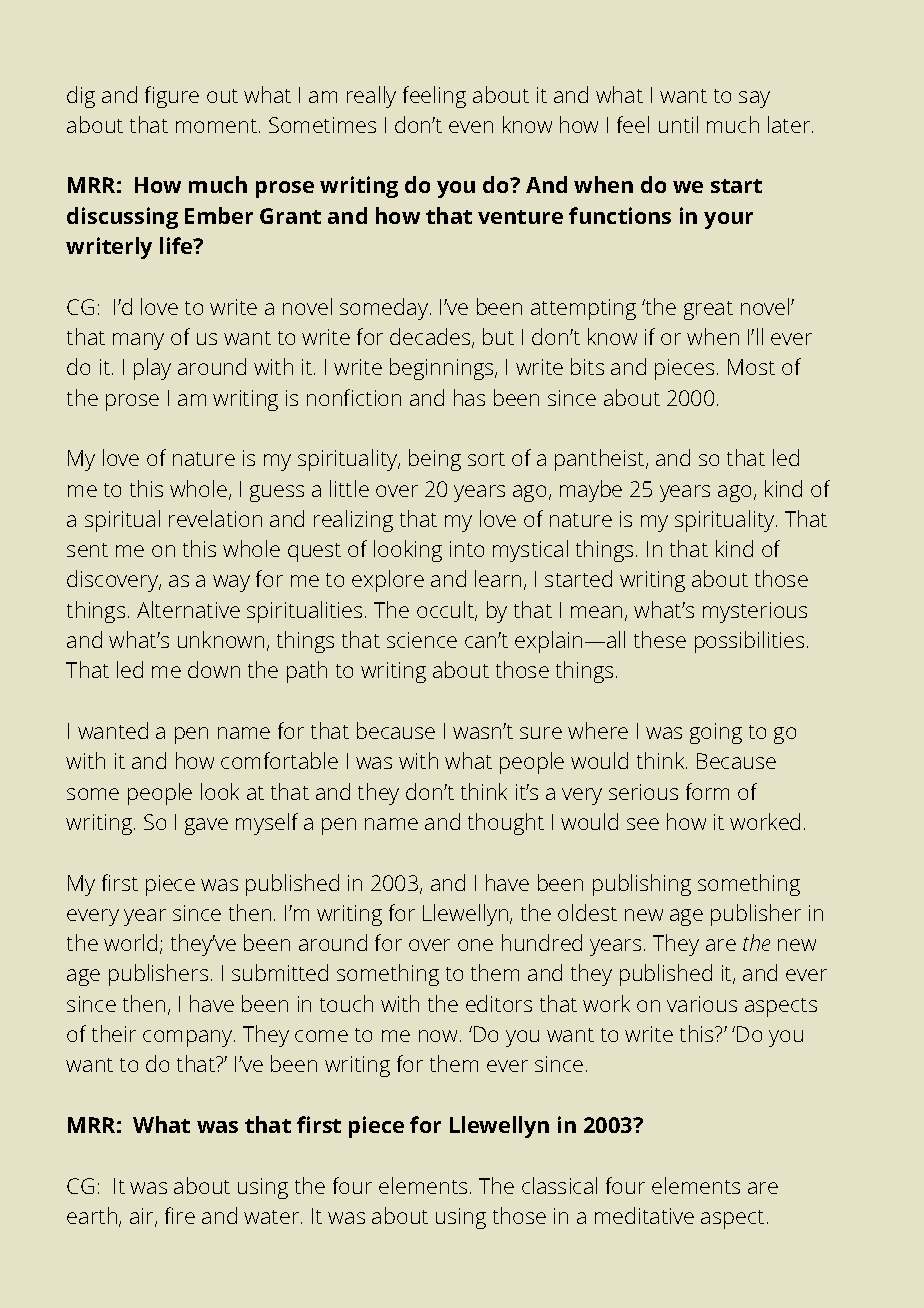 The width and height of the screenshot is (924, 1308). I want to click on form, so click(707, 791).
